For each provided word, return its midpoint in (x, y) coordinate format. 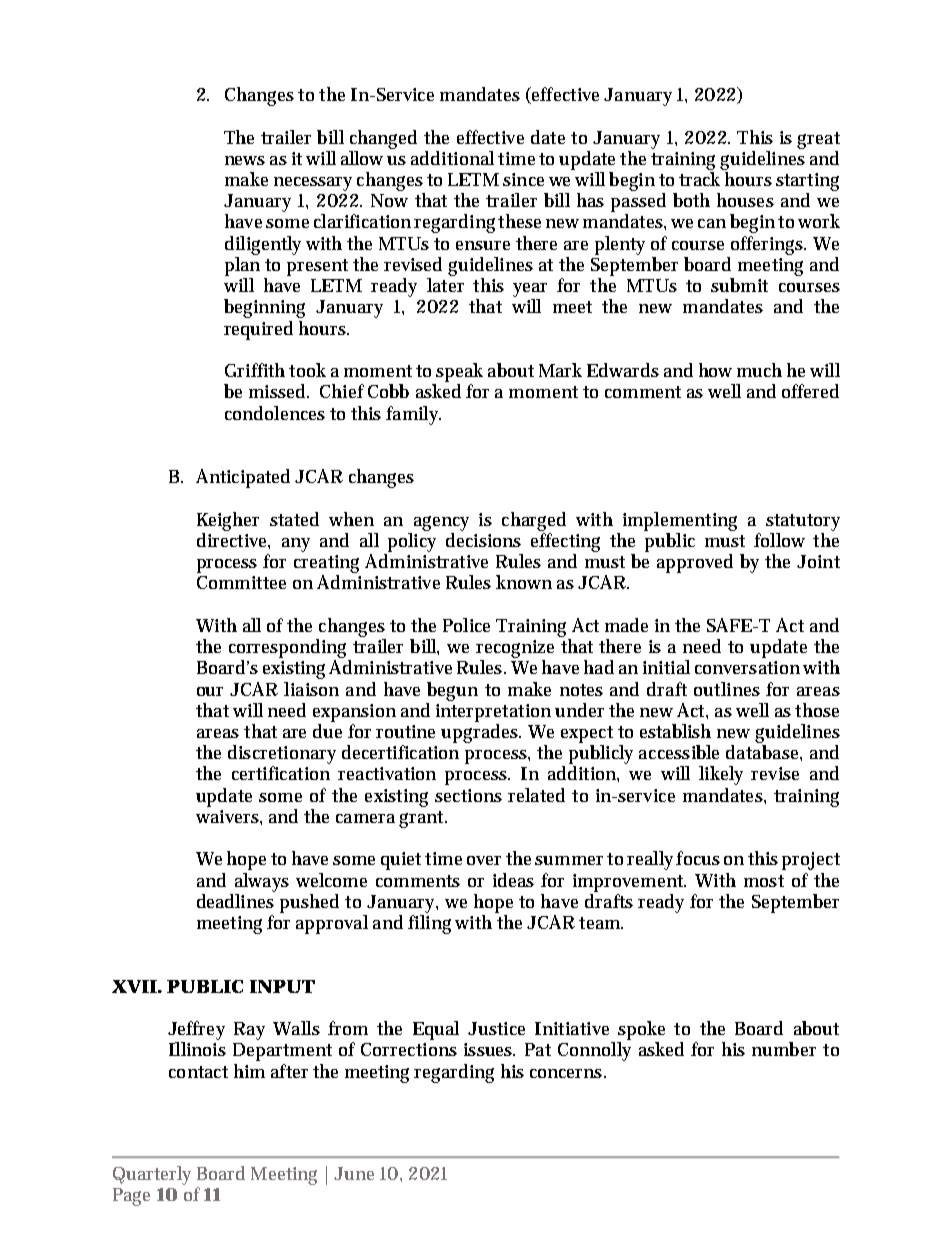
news (245, 160)
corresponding (287, 648)
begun (452, 691)
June (354, 1173)
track (699, 179)
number (784, 1049)
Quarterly (152, 1175)
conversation (747, 667)
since (523, 179)
